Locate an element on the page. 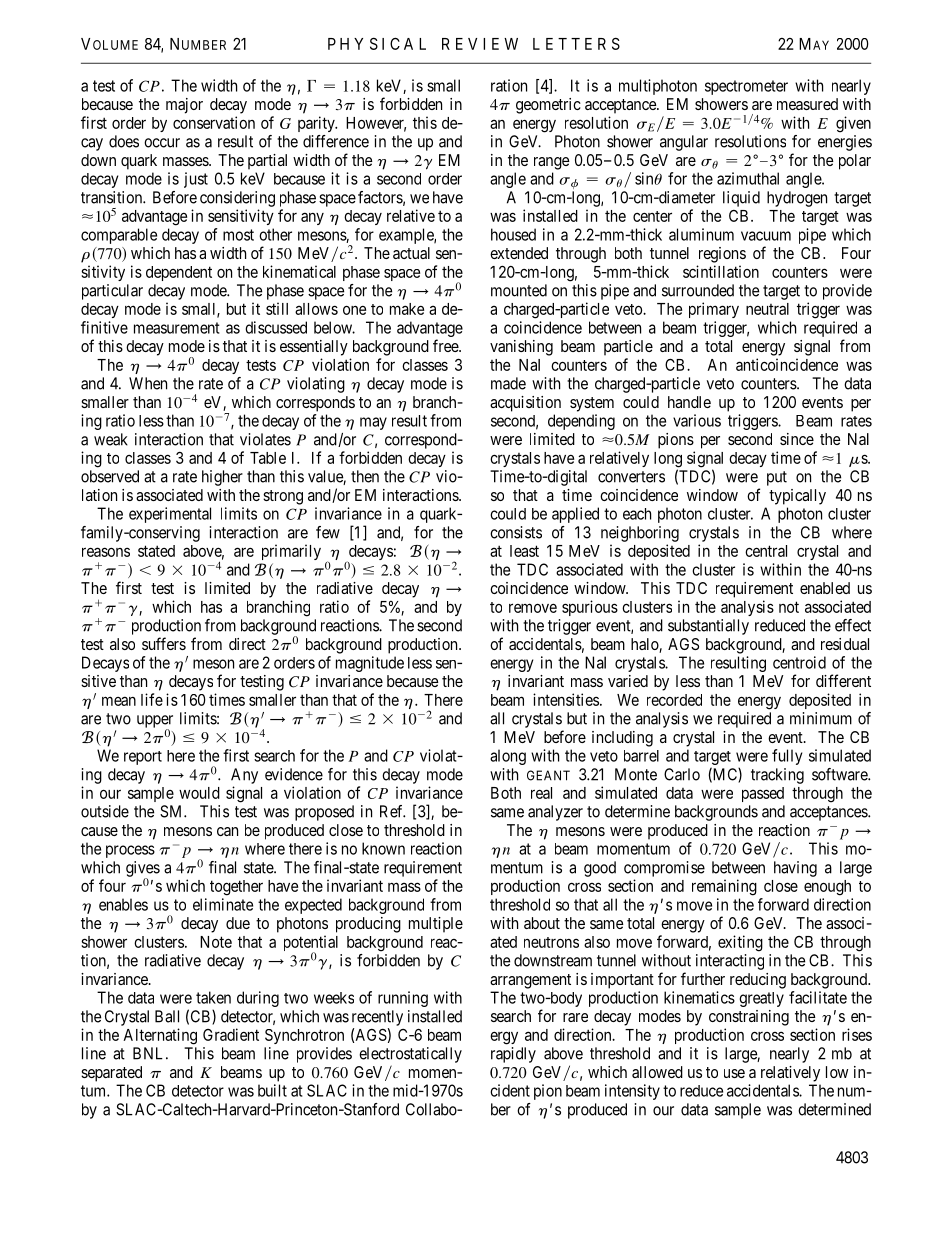 This page has width=952, height=1233. rapidly is located at coordinates (513, 1055).
